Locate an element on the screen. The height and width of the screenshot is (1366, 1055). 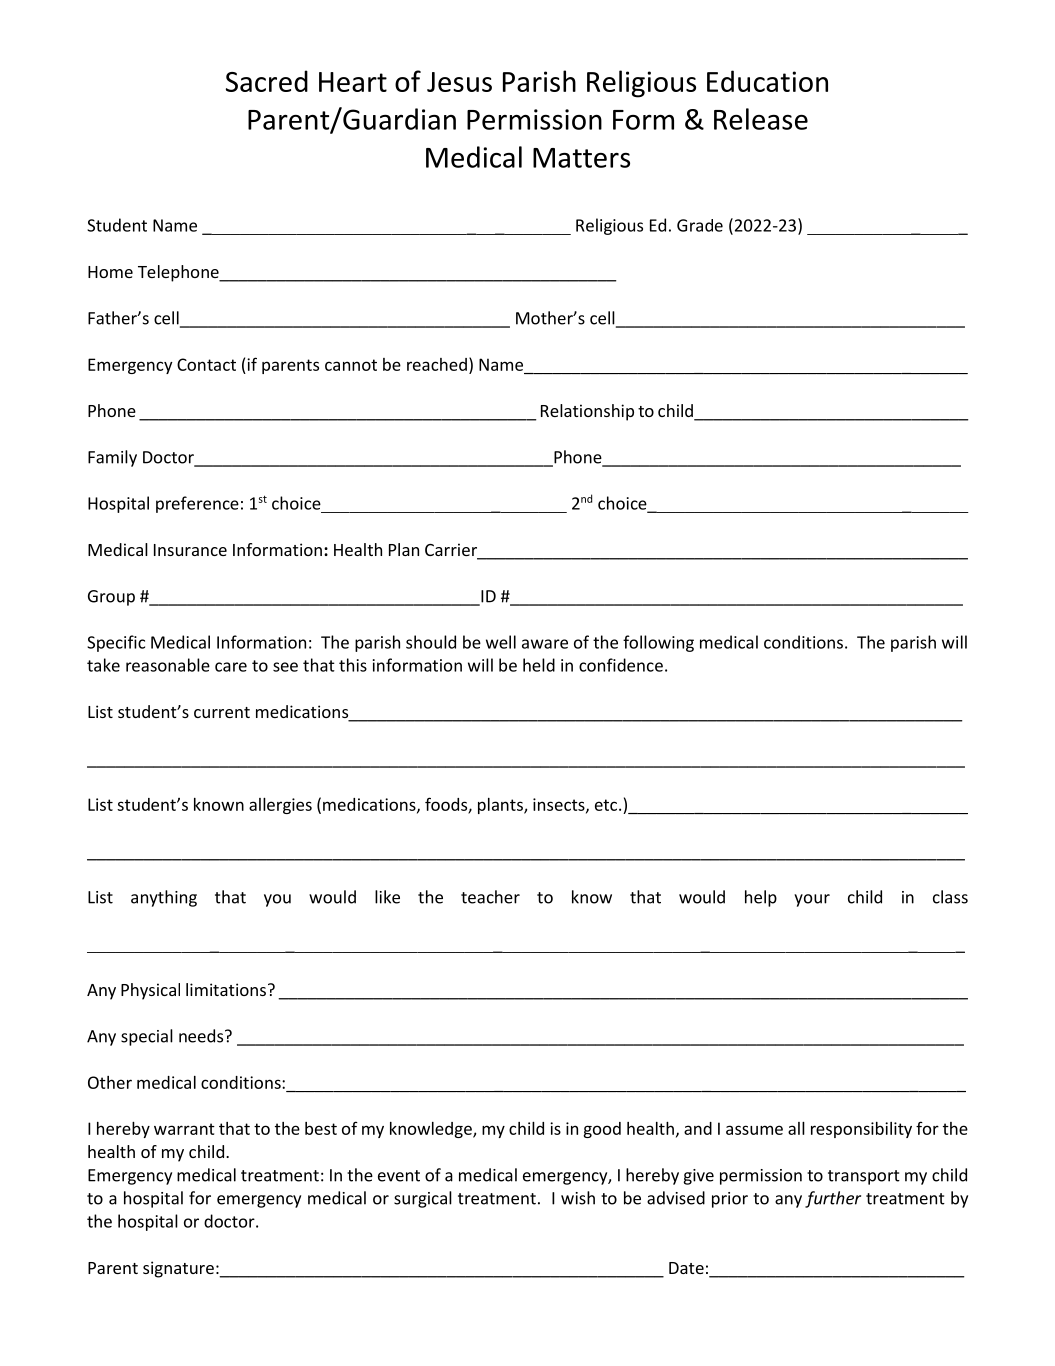
warrant is located at coordinates (184, 1129).
